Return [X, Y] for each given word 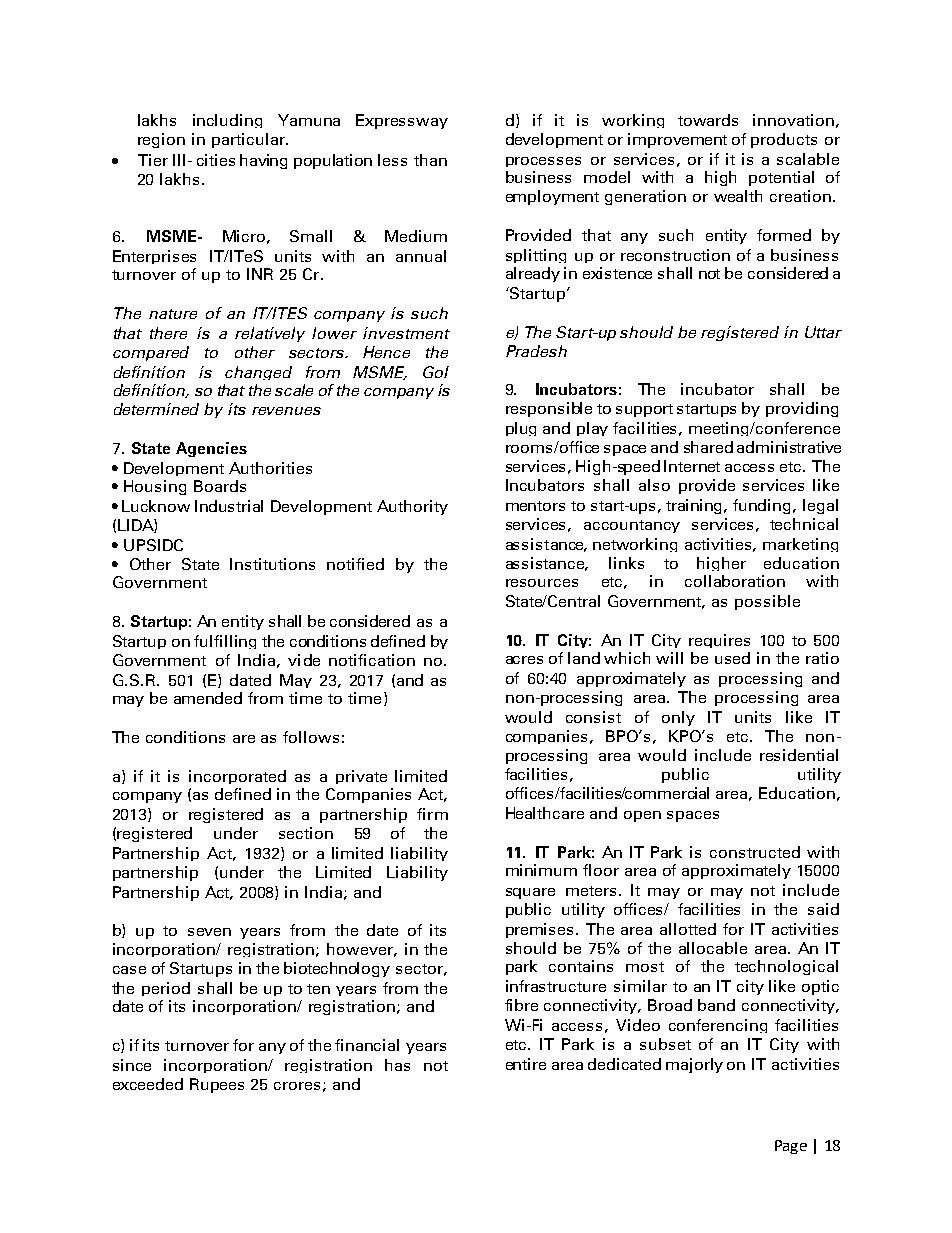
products [784, 140]
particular [249, 140]
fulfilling [225, 642]
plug [521, 429]
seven [209, 932]
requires [719, 641]
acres [524, 660]
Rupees [217, 1085]
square [530, 893]
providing [802, 409]
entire [526, 1064]
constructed [755, 852]
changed [258, 373]
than [430, 160]
